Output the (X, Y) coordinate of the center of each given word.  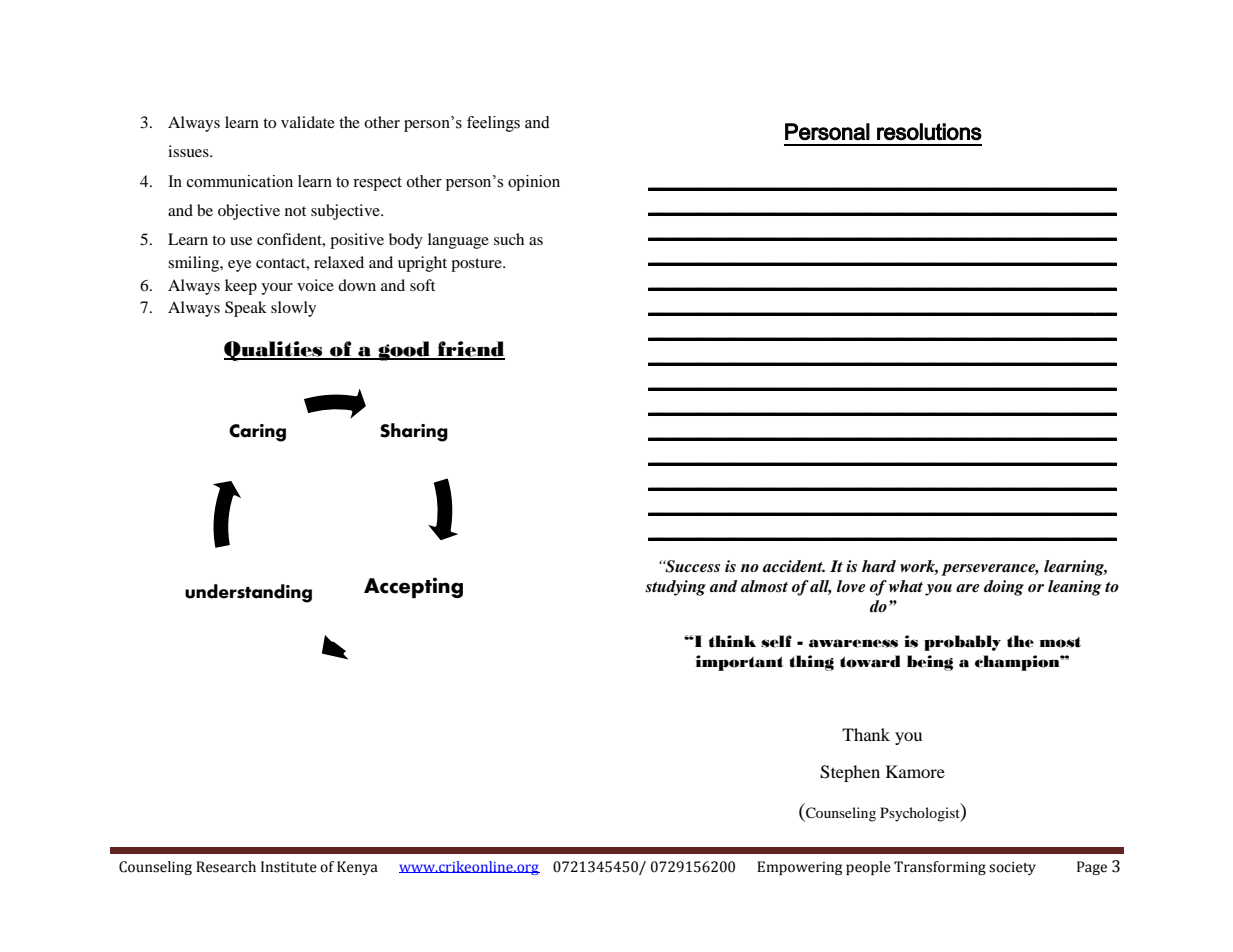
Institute (289, 867)
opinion (534, 183)
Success (691, 566)
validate (308, 122)
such (509, 239)
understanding (248, 593)
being (930, 663)
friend (470, 350)
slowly (293, 309)
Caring (257, 433)
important (739, 663)
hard (879, 566)
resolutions (929, 132)
